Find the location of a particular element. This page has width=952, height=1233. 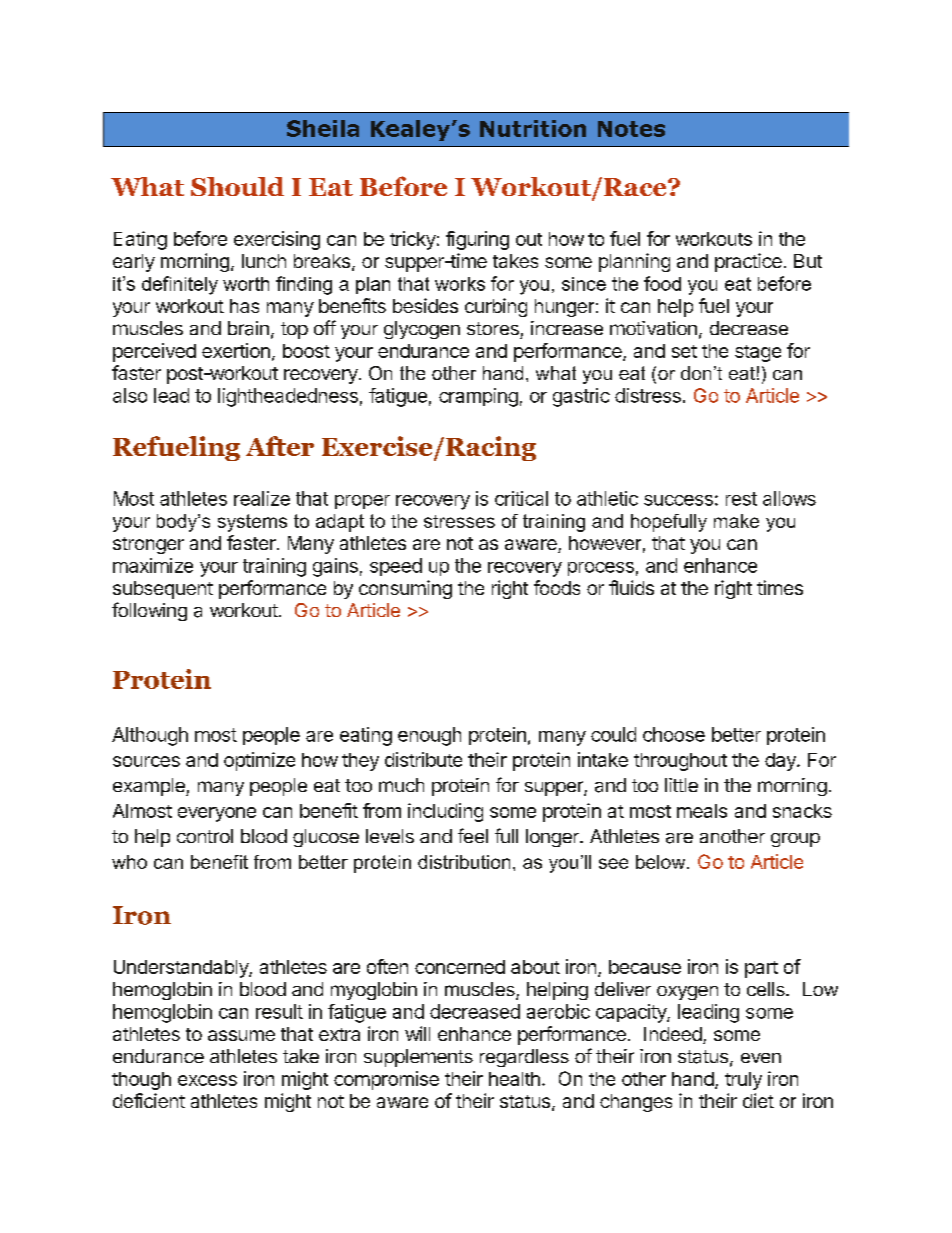

excess is located at coordinates (207, 1080).
